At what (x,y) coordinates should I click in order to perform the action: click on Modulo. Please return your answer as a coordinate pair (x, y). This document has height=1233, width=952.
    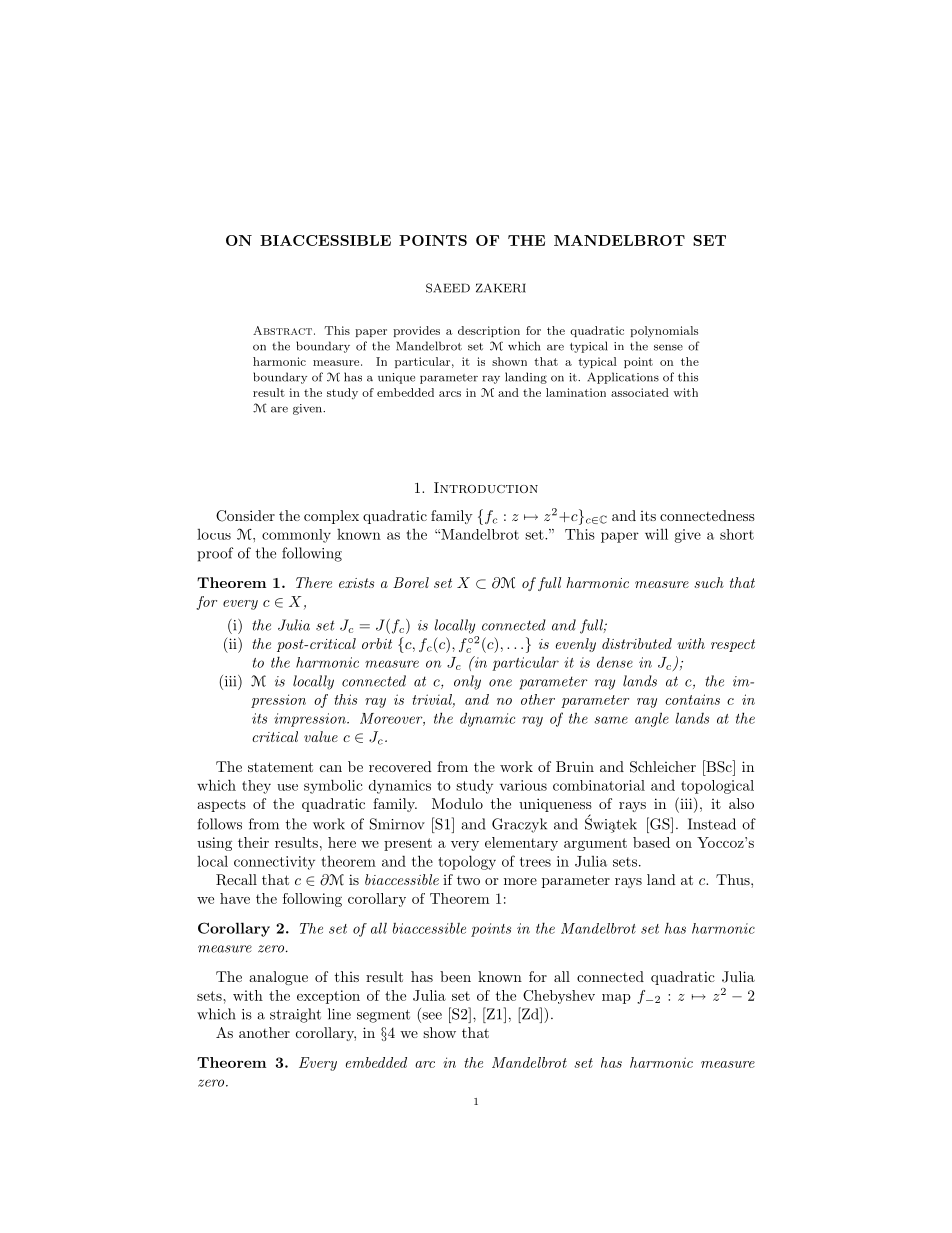
    Looking at the image, I should click on (457, 803).
